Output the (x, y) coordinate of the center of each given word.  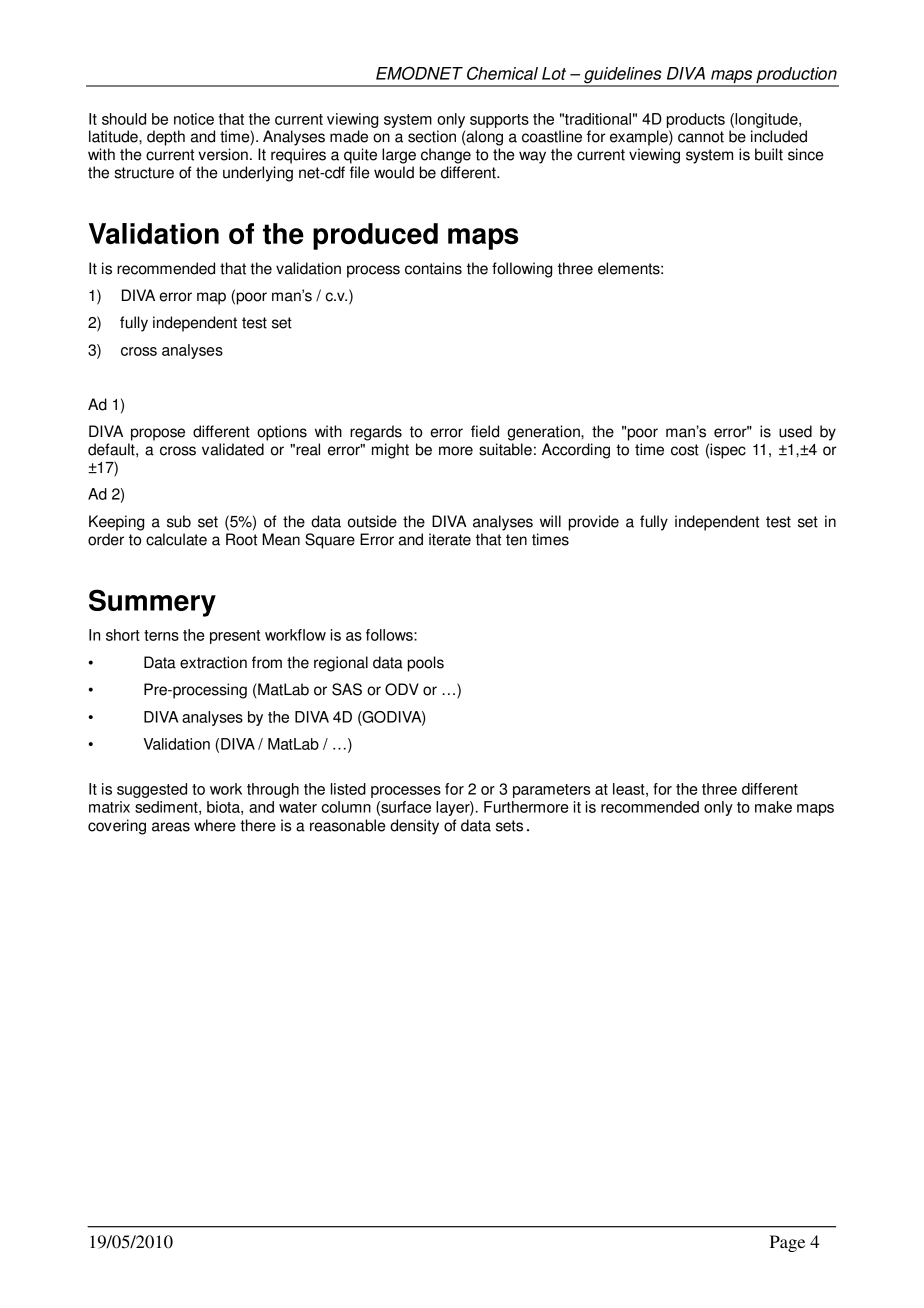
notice (194, 119)
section (432, 136)
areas (171, 827)
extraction (213, 662)
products (696, 120)
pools (426, 664)
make (773, 807)
